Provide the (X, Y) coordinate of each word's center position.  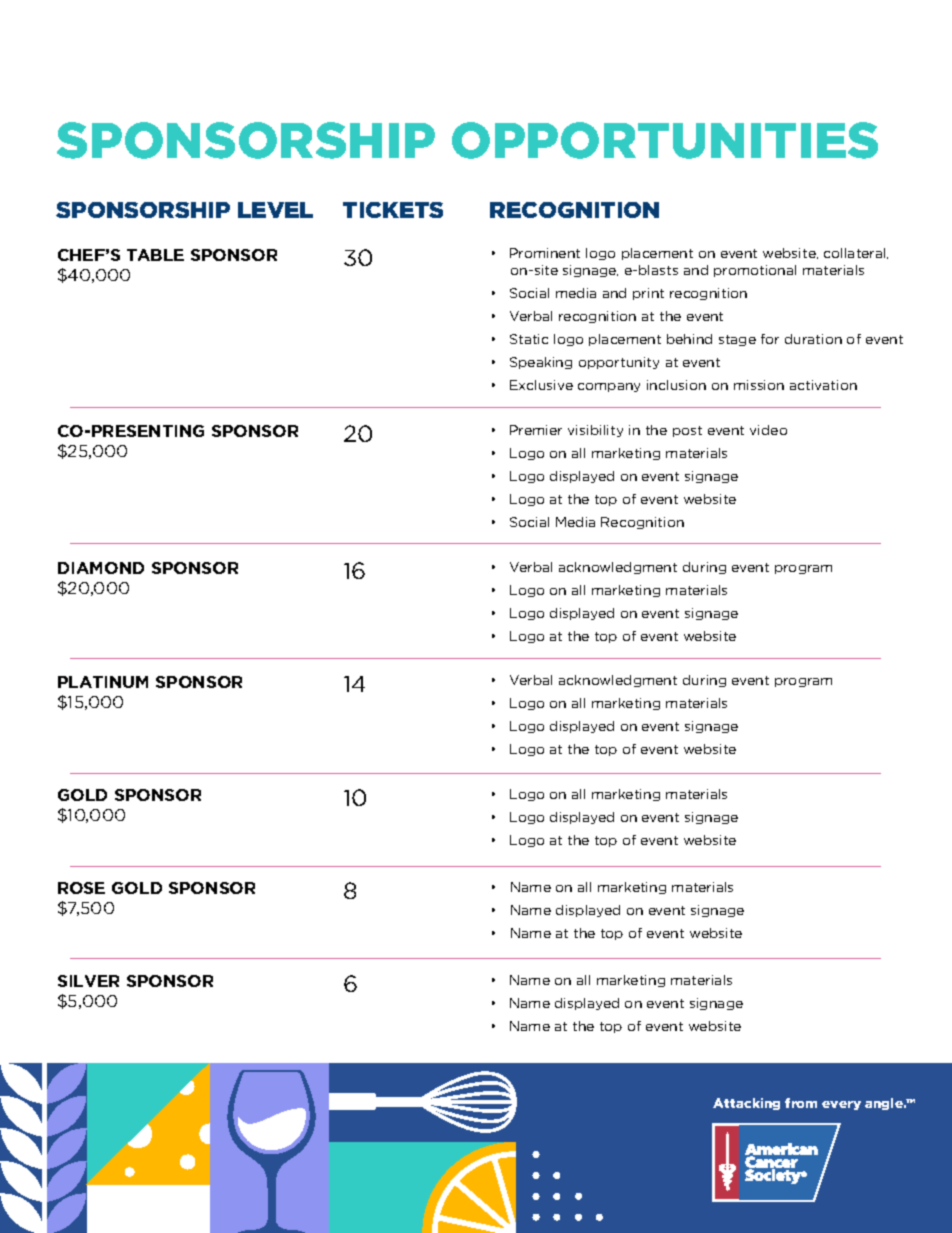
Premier (536, 430)
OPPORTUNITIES (665, 140)
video (768, 430)
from (801, 1103)
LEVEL (275, 210)
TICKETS (393, 210)
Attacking (746, 1104)
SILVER (88, 981)
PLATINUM (103, 682)
